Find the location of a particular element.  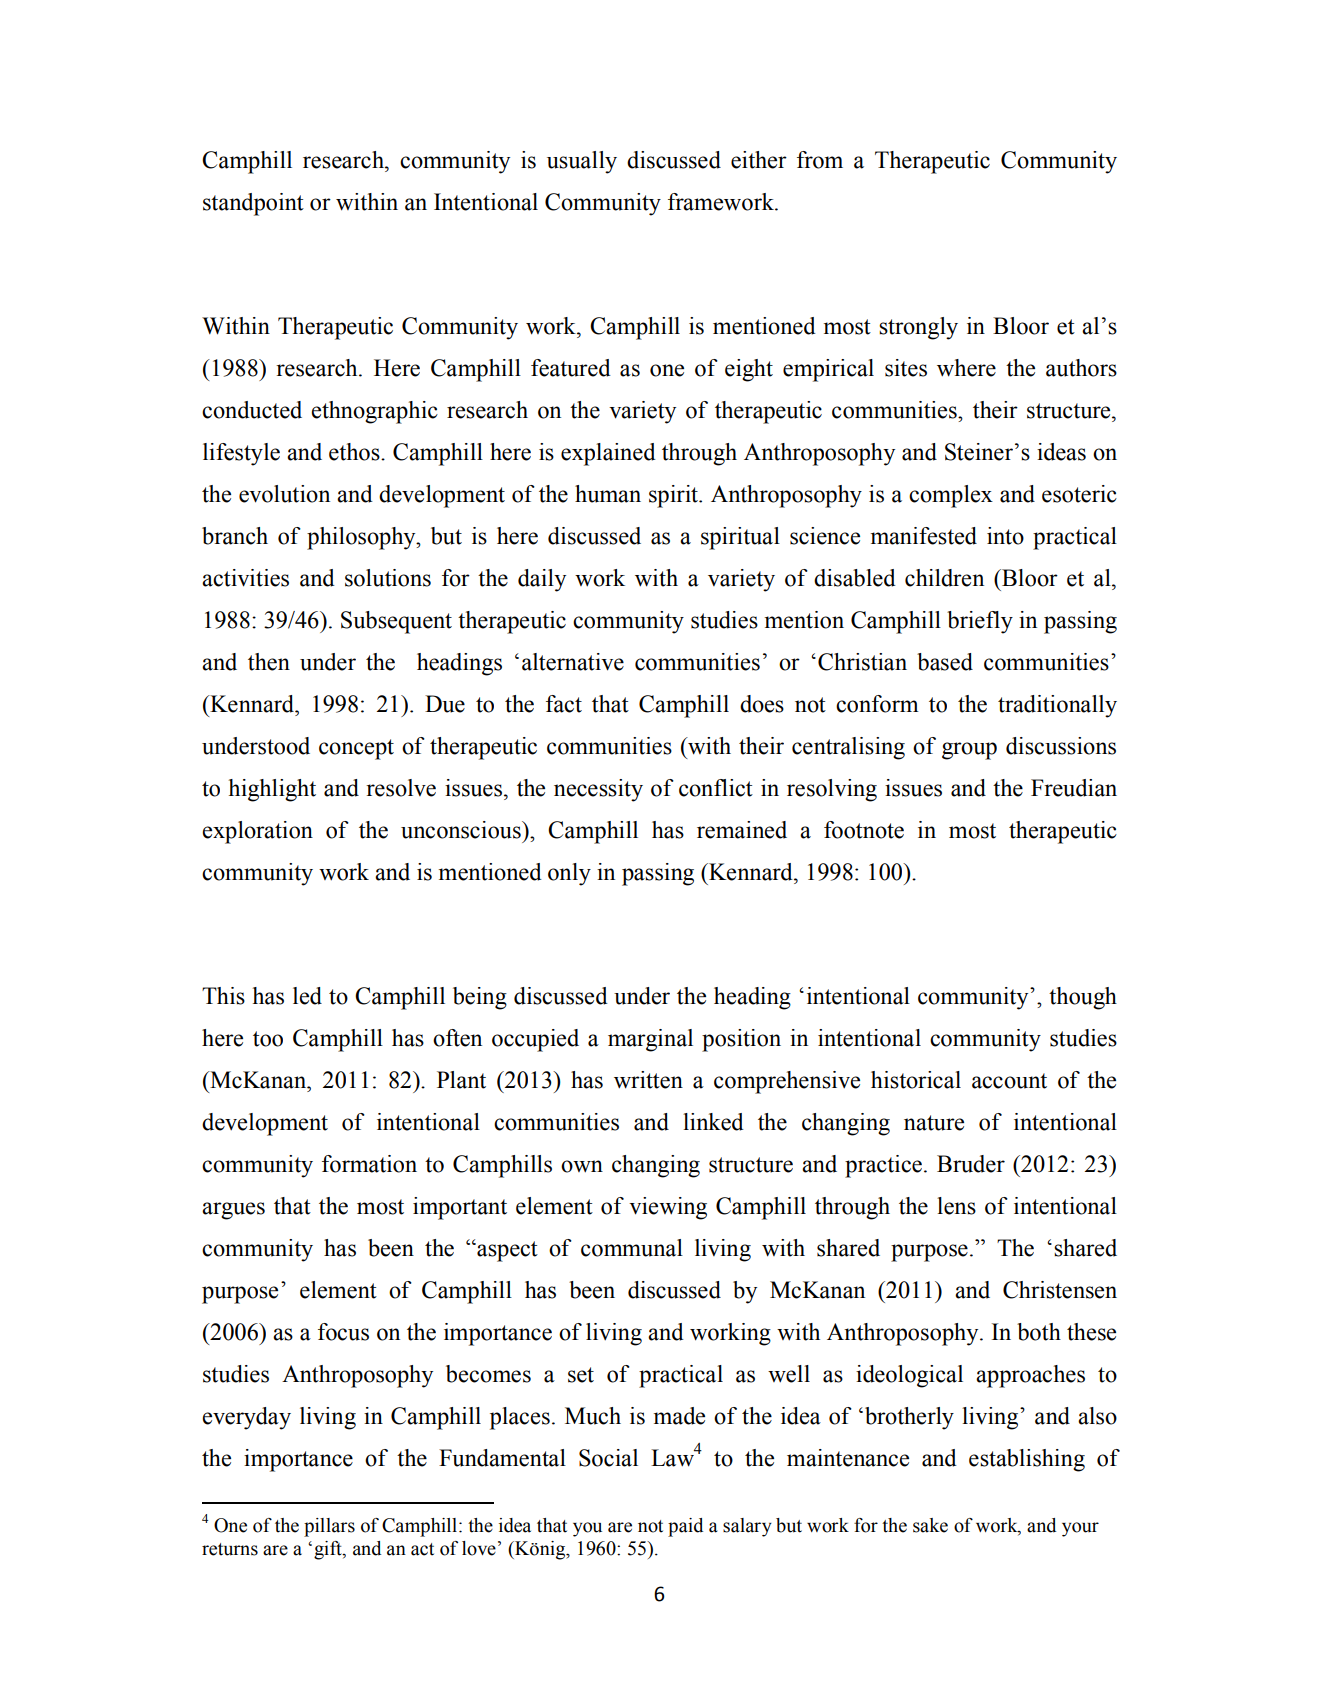

then is located at coordinates (269, 662).
